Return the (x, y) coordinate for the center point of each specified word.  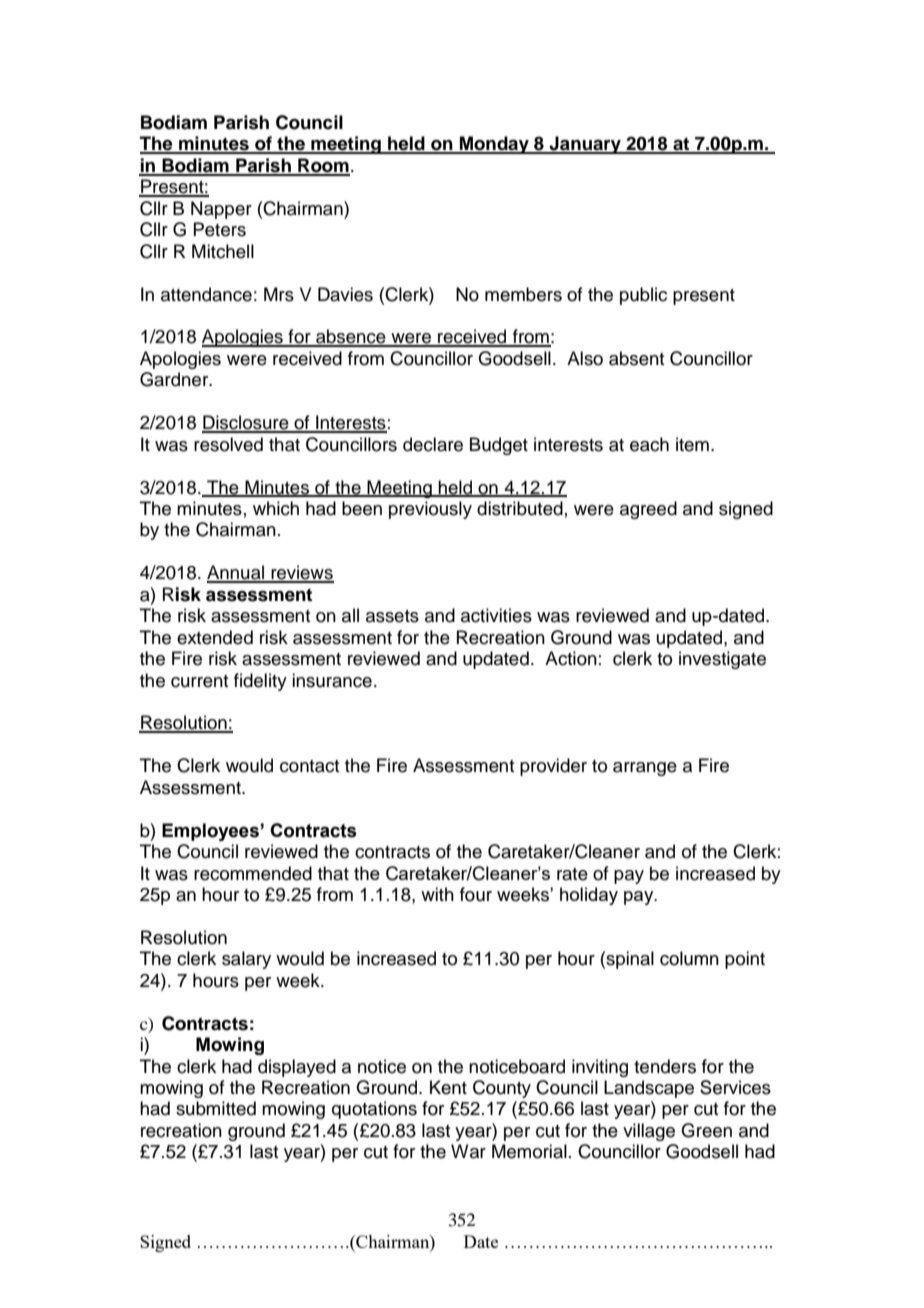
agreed (648, 510)
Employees (211, 832)
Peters (219, 229)
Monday (494, 145)
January (585, 145)
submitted (216, 1108)
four (476, 894)
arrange (645, 769)
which (276, 508)
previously (430, 510)
